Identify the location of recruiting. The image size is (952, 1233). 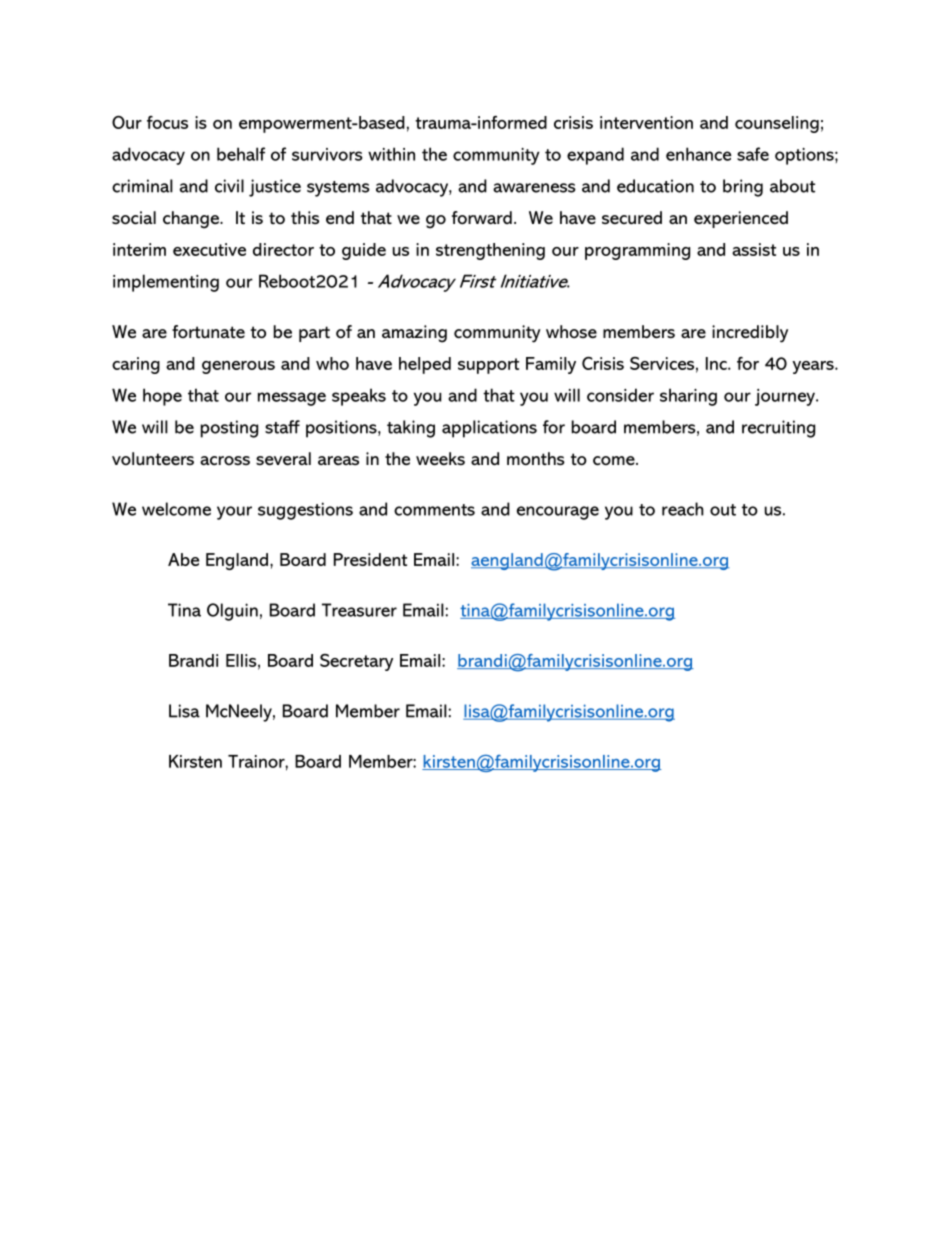
(778, 429).
